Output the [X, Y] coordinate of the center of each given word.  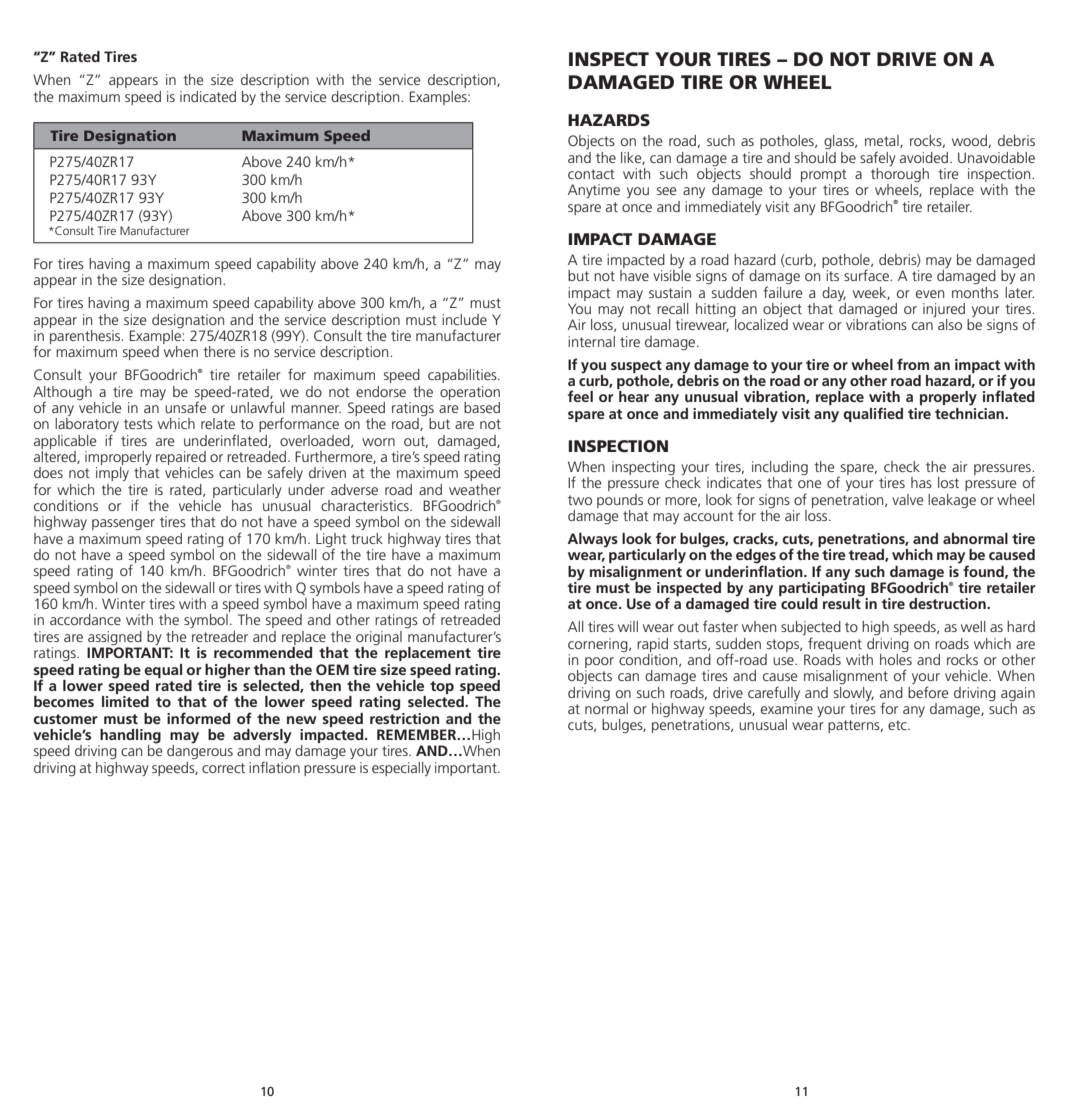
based [482, 407]
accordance [85, 619]
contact [591, 174]
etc [898, 725]
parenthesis [86, 335]
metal [883, 141]
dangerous [200, 751]
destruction [948, 603]
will [628, 626]
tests [138, 424]
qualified [873, 414]
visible [672, 275]
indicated [208, 96]
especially [401, 769]
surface [867, 275]
